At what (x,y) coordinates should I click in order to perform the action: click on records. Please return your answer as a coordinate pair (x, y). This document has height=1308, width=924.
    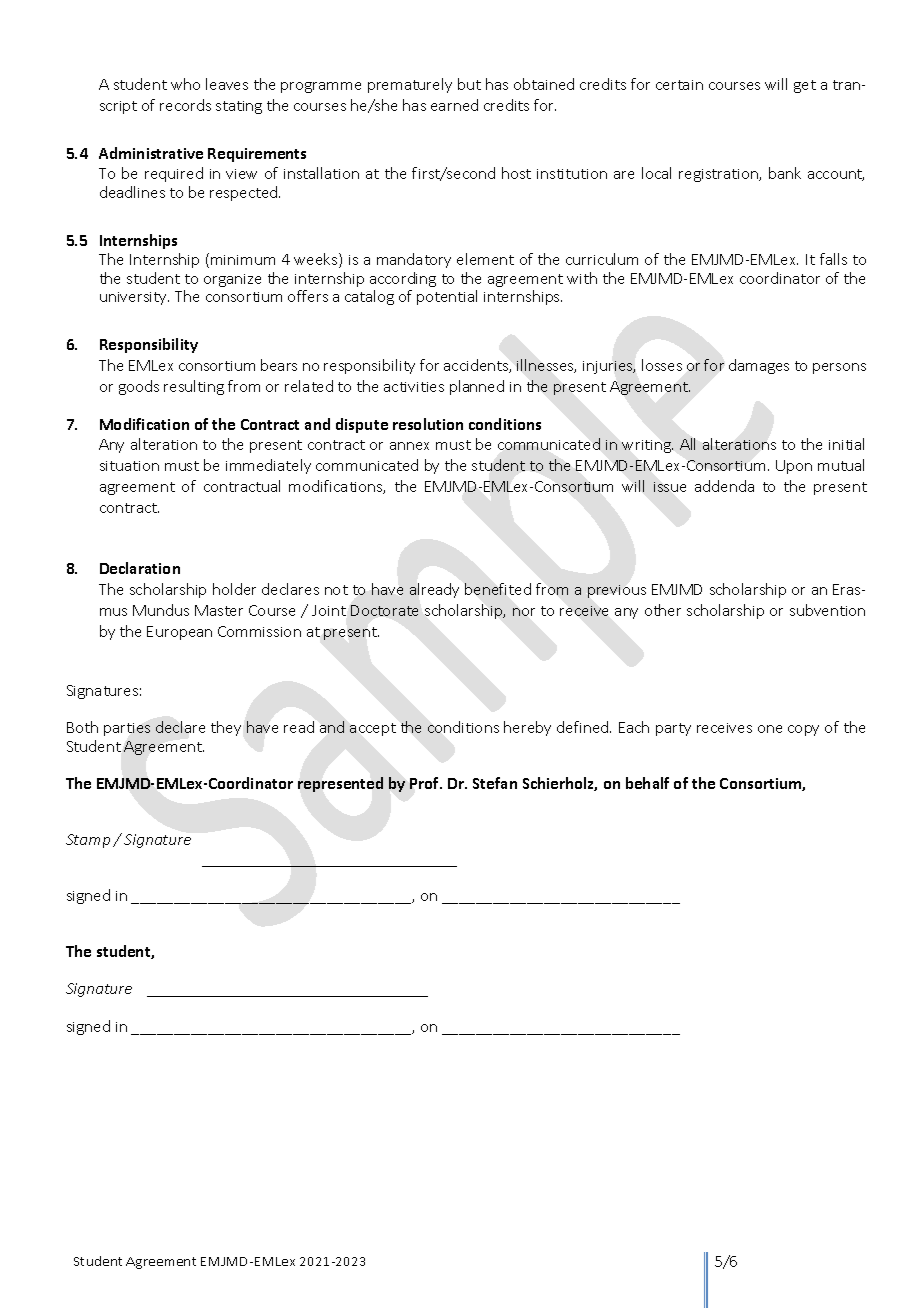
    Looking at the image, I should click on (185, 105).
